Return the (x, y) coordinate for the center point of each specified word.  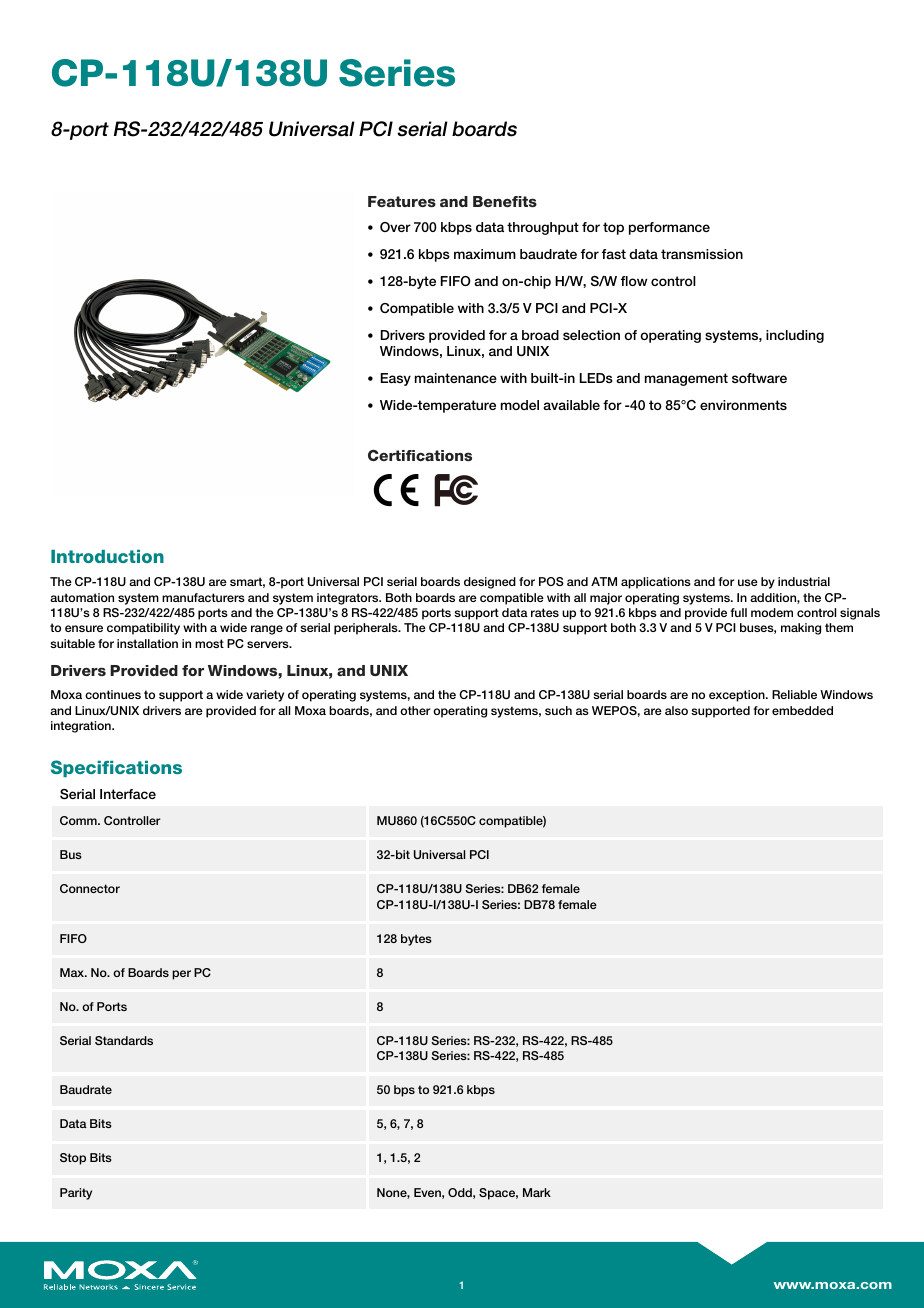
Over (395, 227)
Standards (124, 1040)
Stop (73, 1159)
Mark (537, 1192)
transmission (702, 254)
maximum (485, 254)
